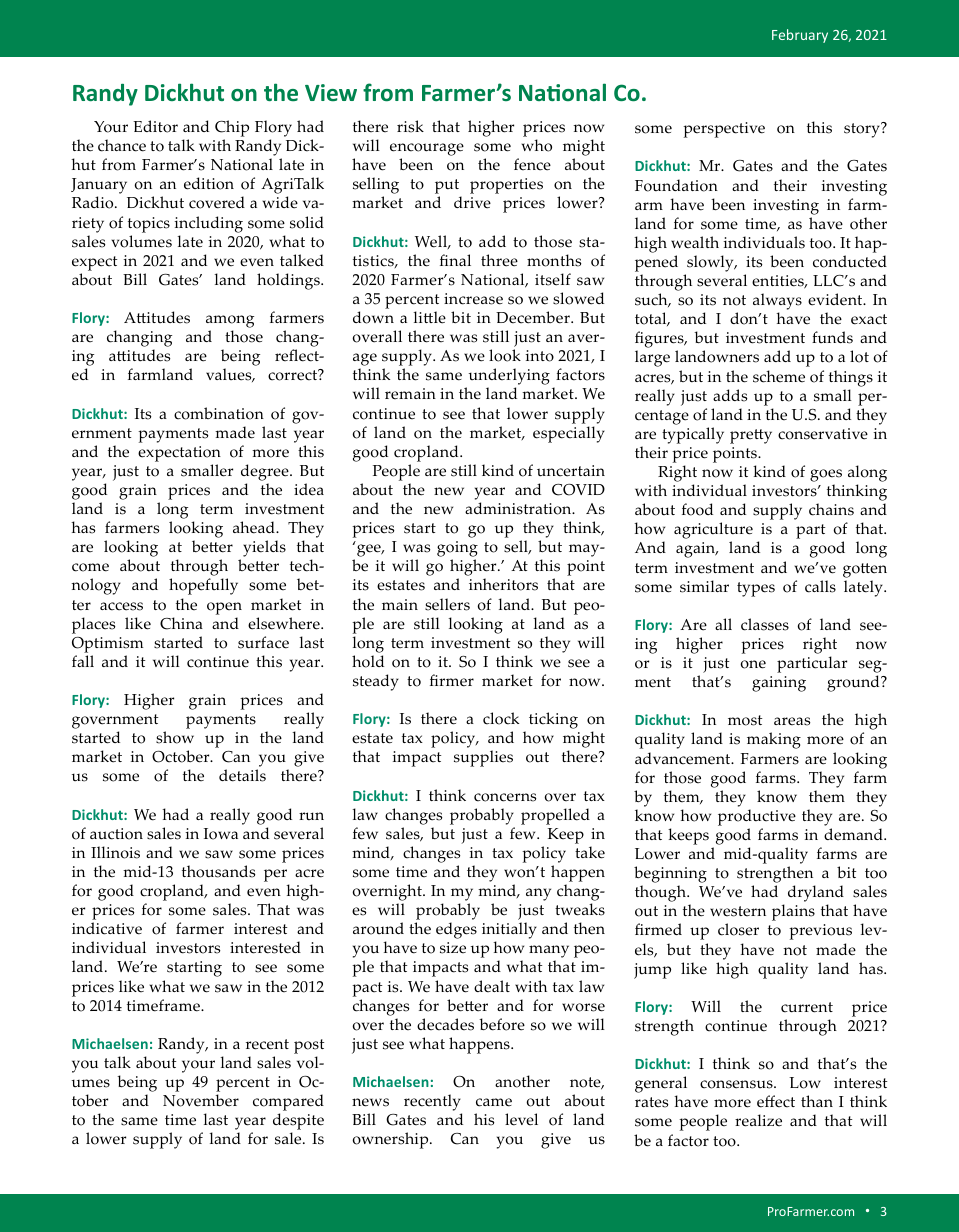  I want to click on Editor, so click(155, 126).
